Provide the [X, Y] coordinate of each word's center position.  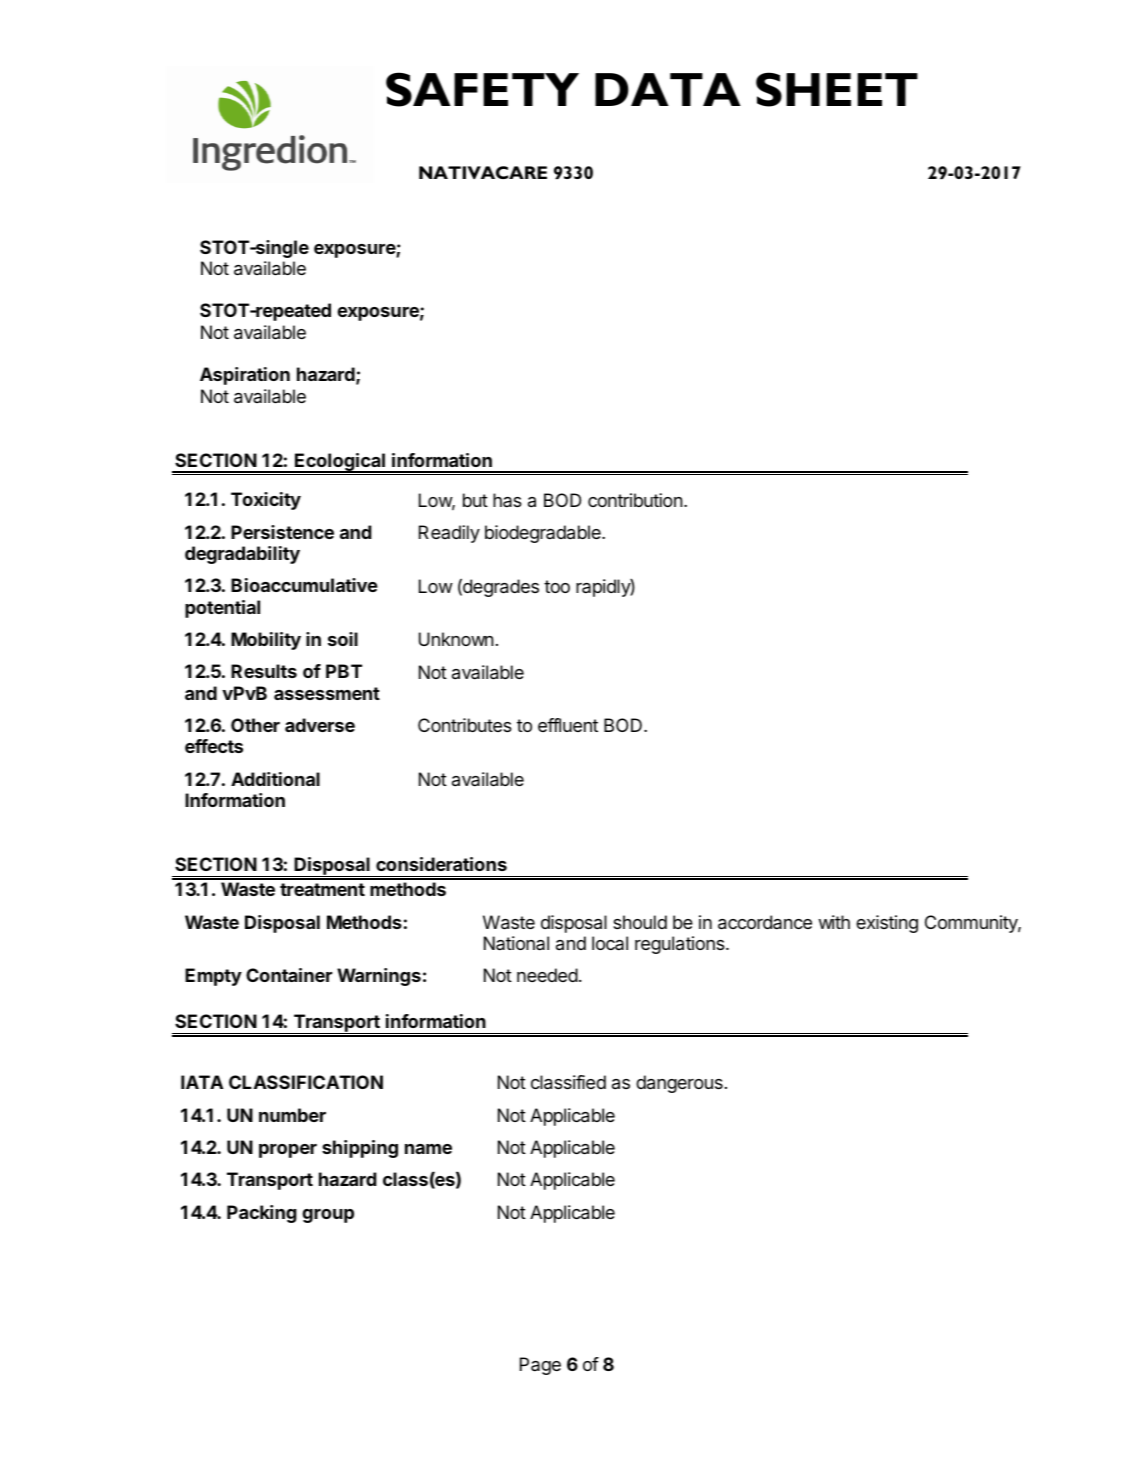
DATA [668, 89]
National [516, 943]
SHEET [837, 89]
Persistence [282, 532]
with [834, 922]
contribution [635, 500]
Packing [262, 1214]
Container [289, 975]
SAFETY [482, 89]
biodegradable [544, 534]
